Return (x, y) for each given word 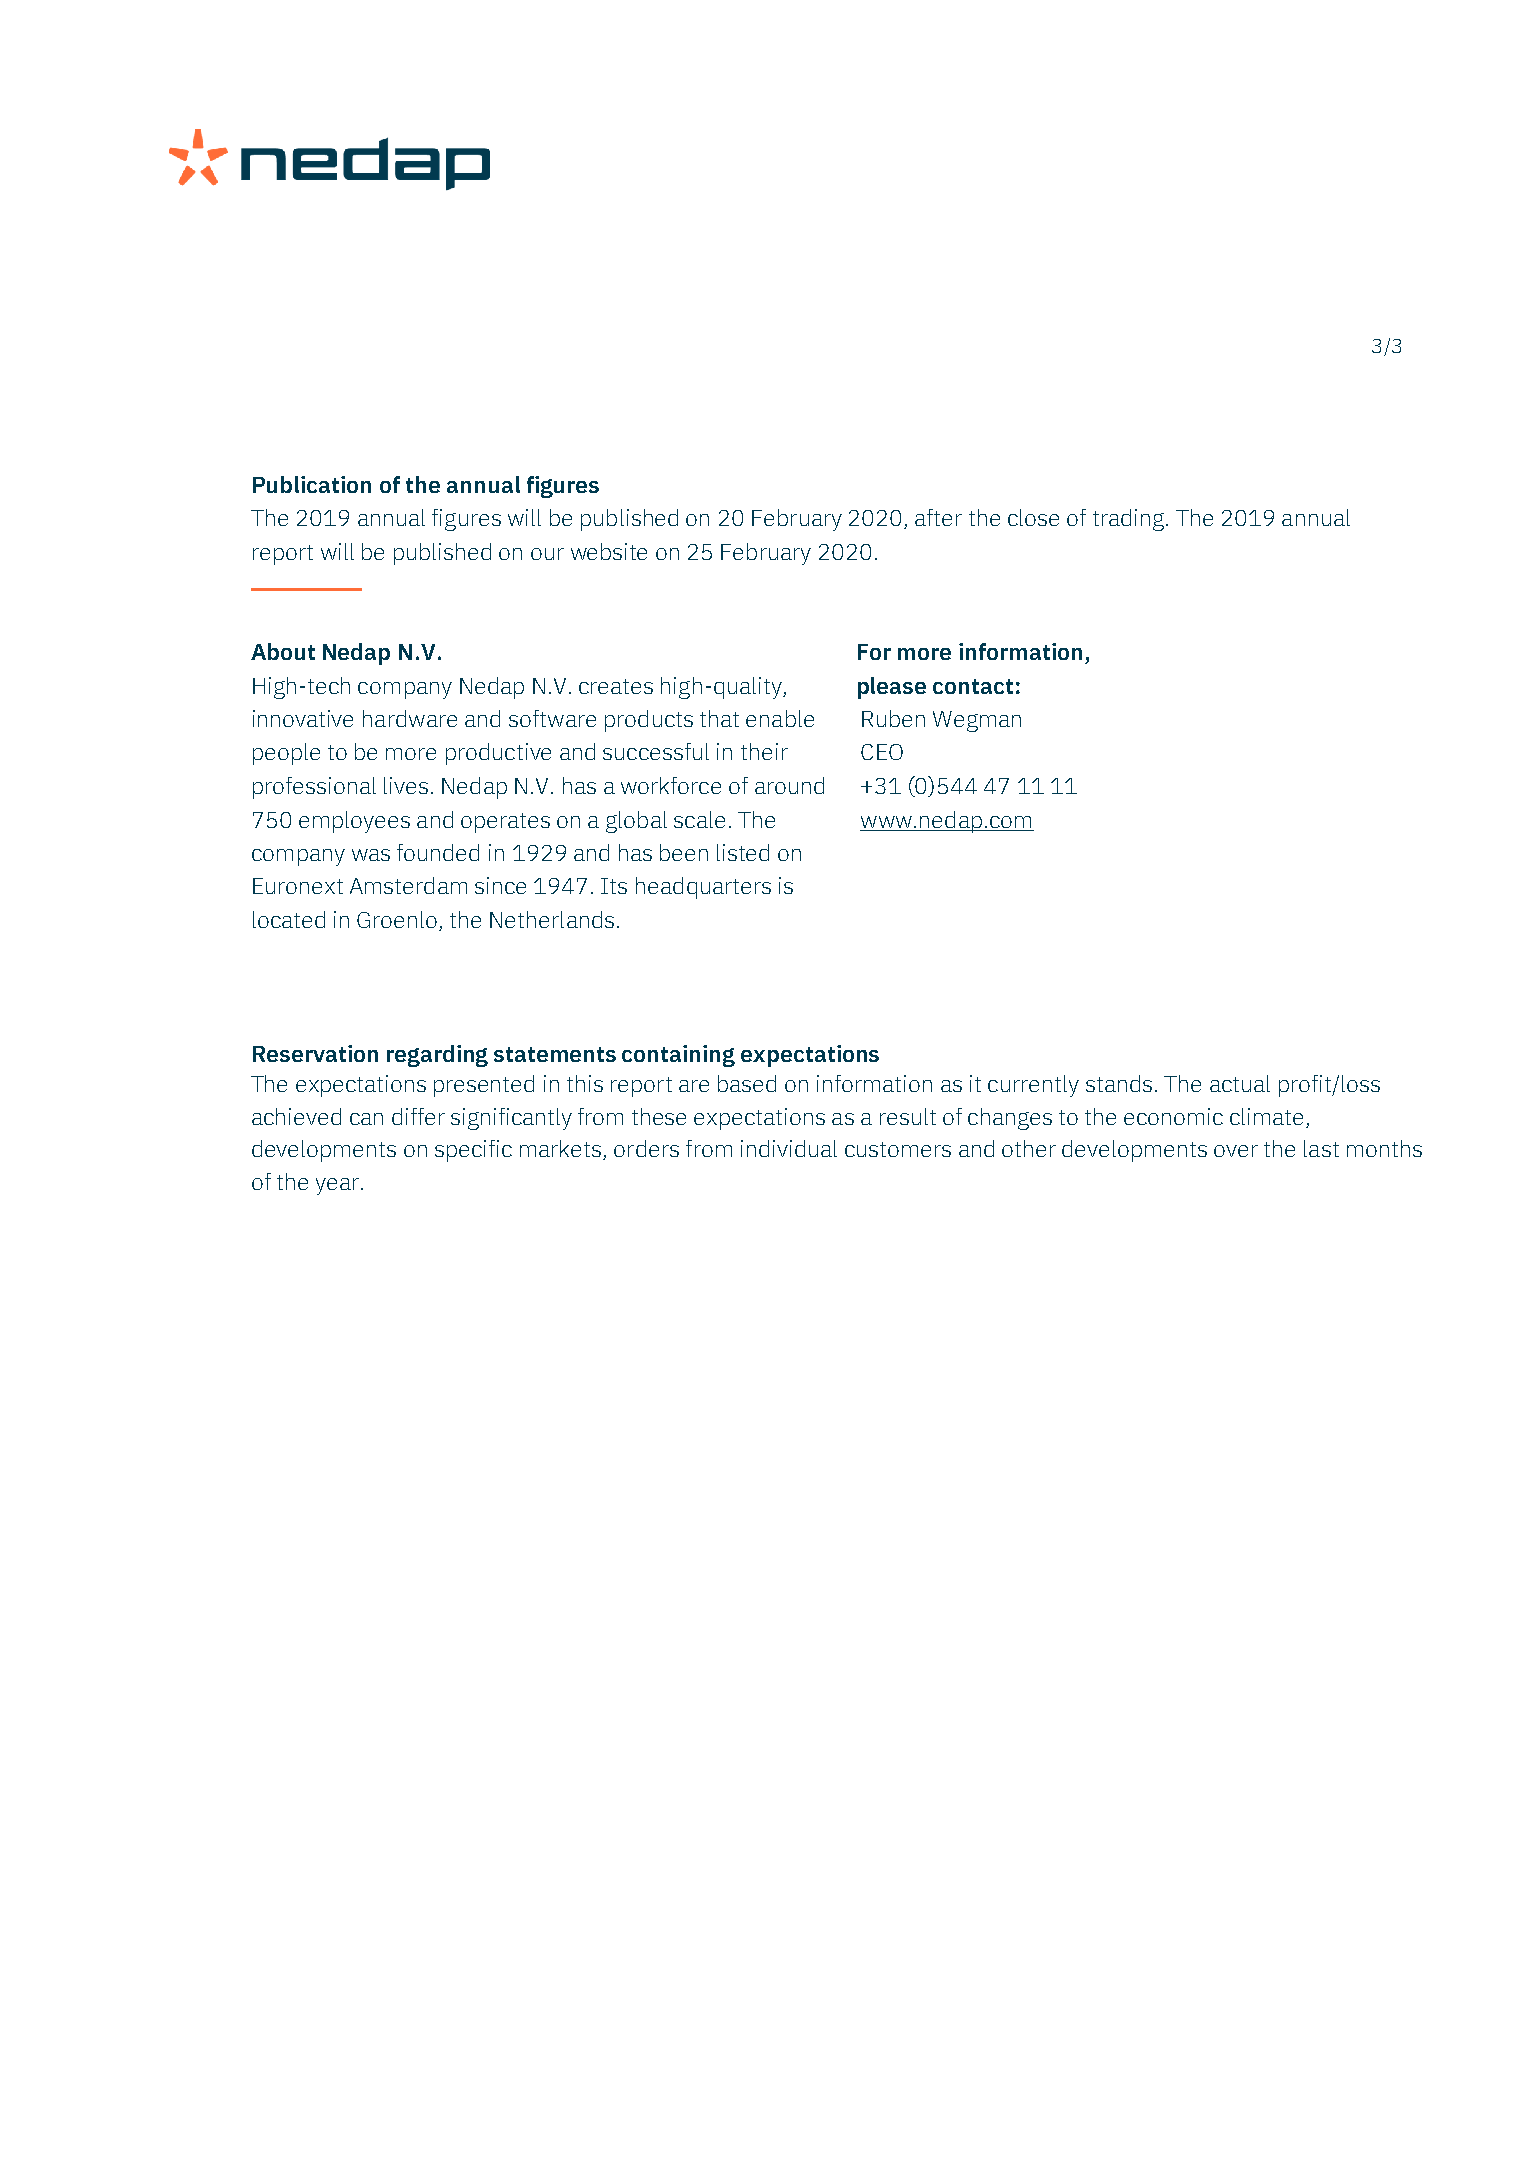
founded (438, 852)
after (938, 517)
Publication (312, 484)
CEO (882, 752)
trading (1128, 520)
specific (473, 1151)
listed (743, 852)
